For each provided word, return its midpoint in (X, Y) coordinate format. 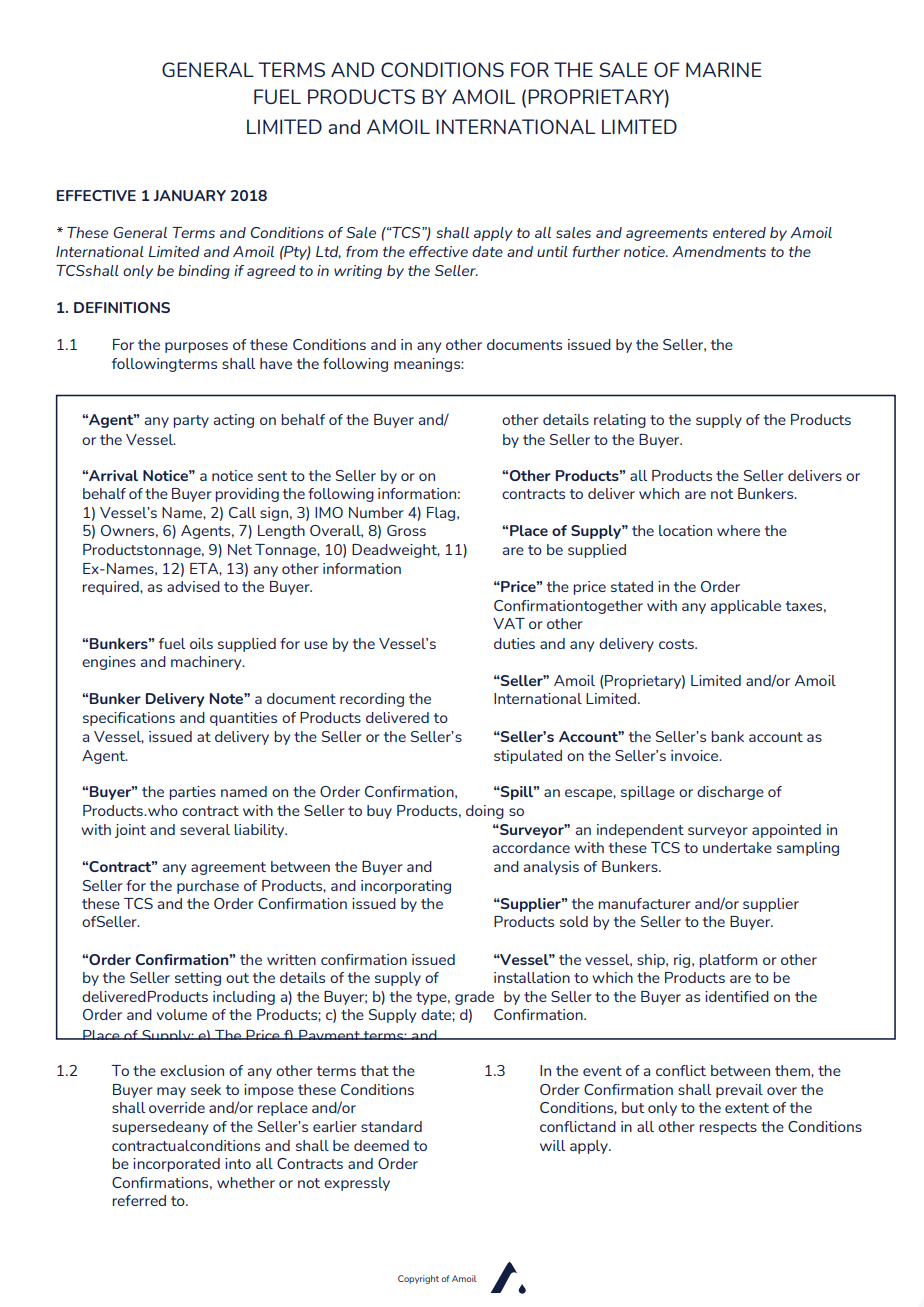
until (552, 251)
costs (677, 644)
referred (139, 1200)
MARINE (724, 69)
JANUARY (190, 195)
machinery (207, 663)
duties (514, 643)
